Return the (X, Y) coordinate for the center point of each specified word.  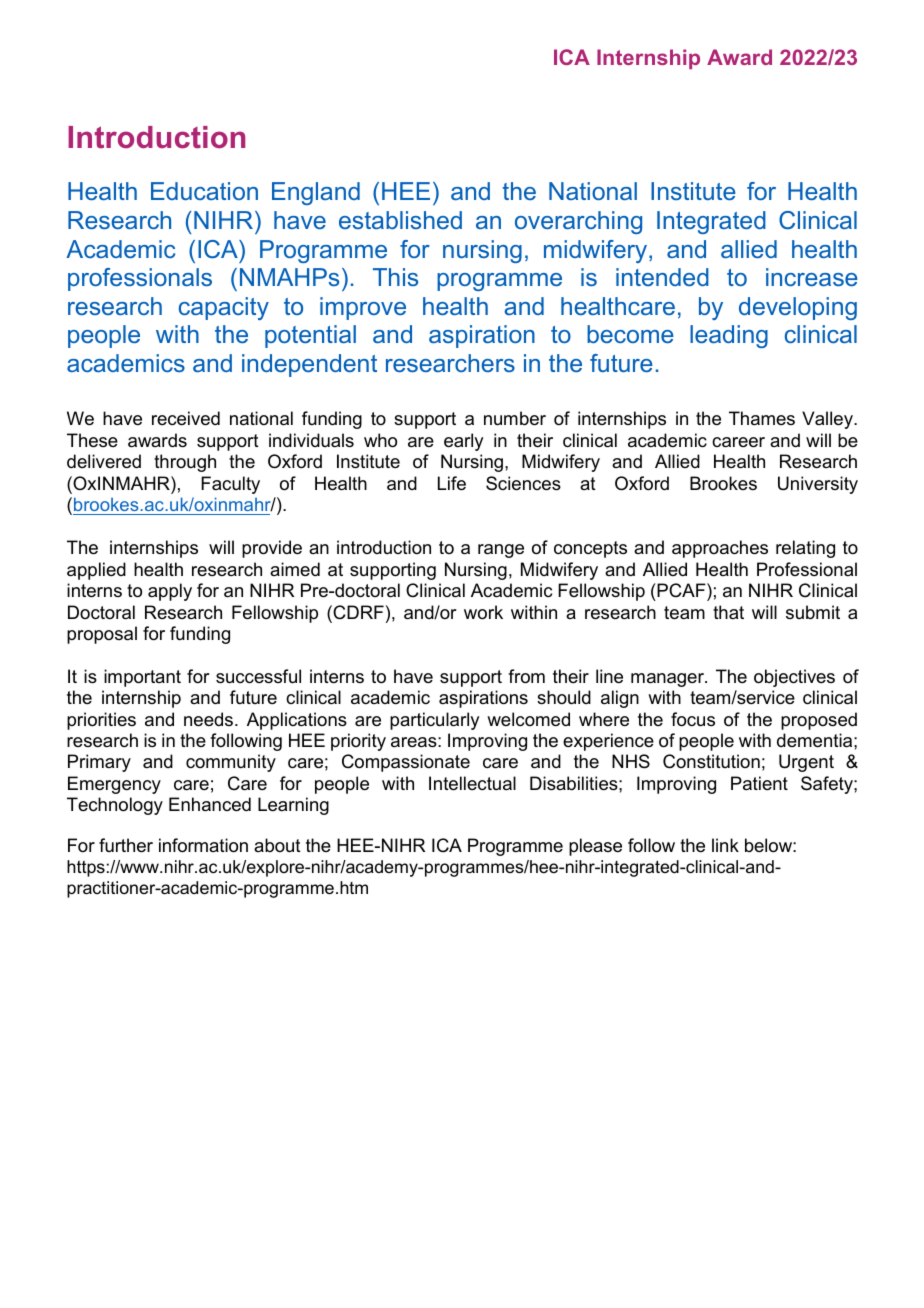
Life (452, 483)
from (526, 676)
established (400, 220)
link (725, 845)
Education (204, 191)
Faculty (230, 485)
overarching (578, 222)
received (186, 418)
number (515, 418)
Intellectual (472, 783)
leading (729, 336)
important (142, 678)
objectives (794, 678)
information (203, 845)
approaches (720, 549)
